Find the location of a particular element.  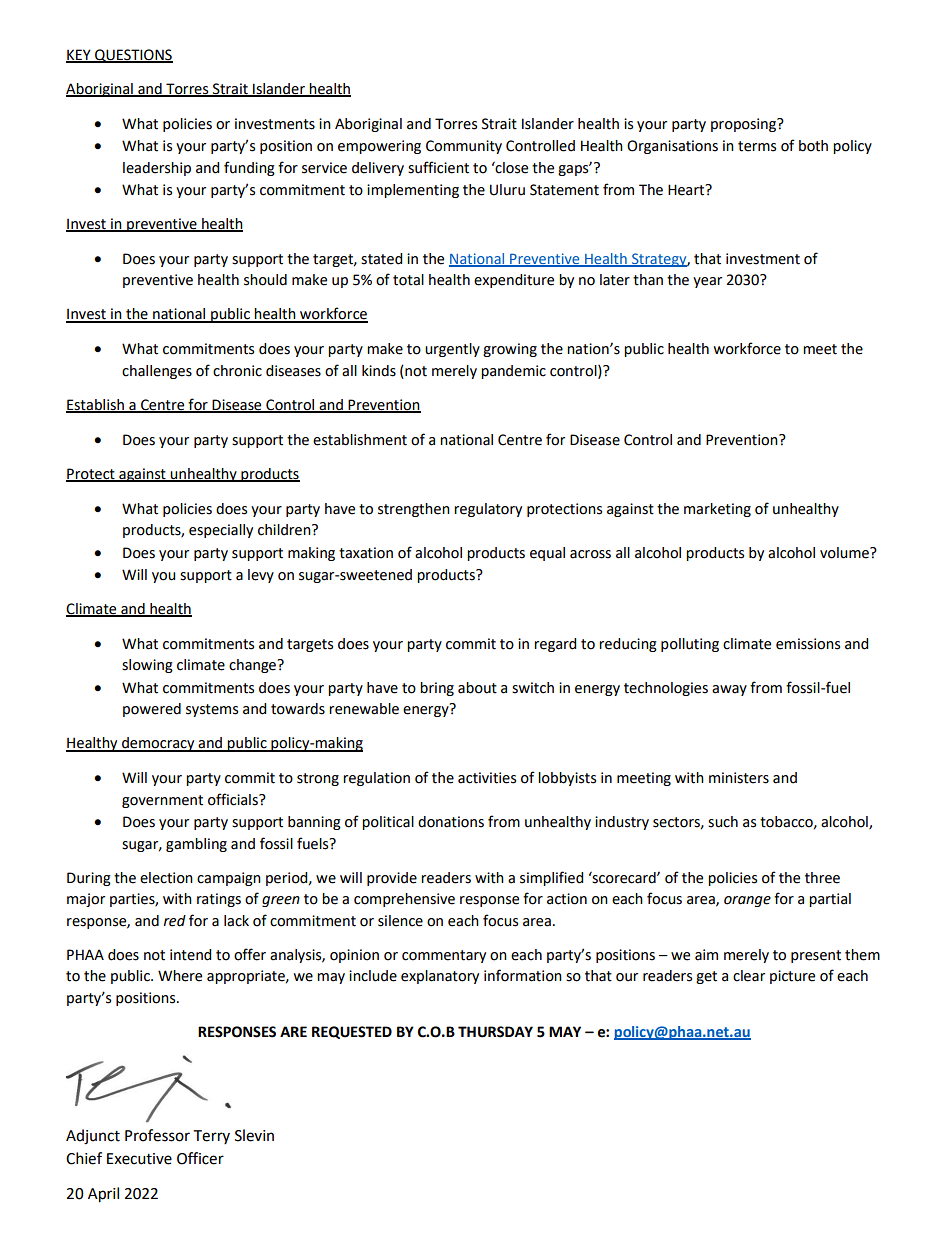

government is located at coordinates (162, 801).
